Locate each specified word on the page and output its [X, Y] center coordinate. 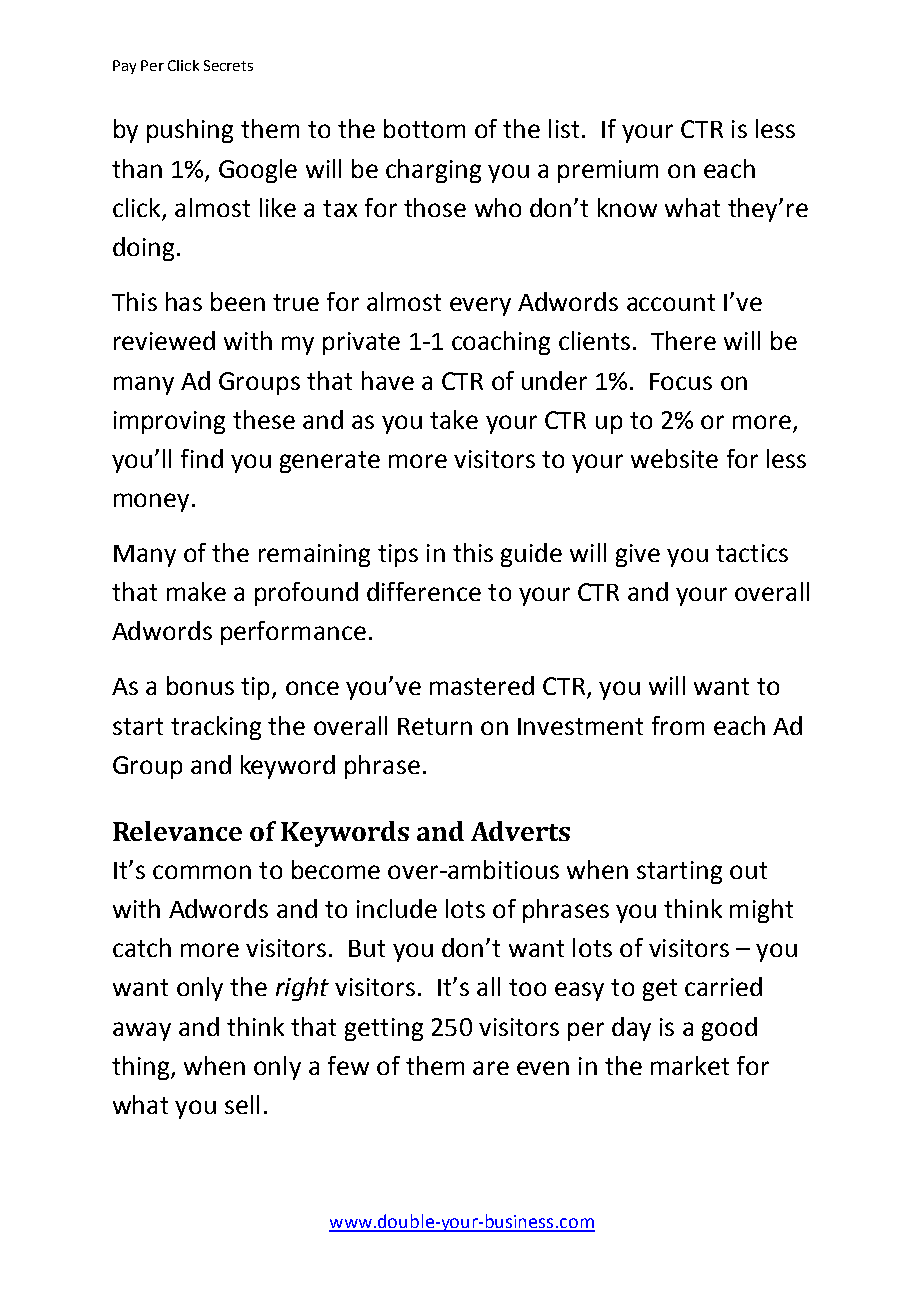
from [678, 725]
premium [608, 171]
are [491, 1068]
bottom [424, 128]
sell [242, 1104]
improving [169, 422]
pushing [190, 131]
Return [435, 726]
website [674, 458]
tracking [216, 728]
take [454, 419]
